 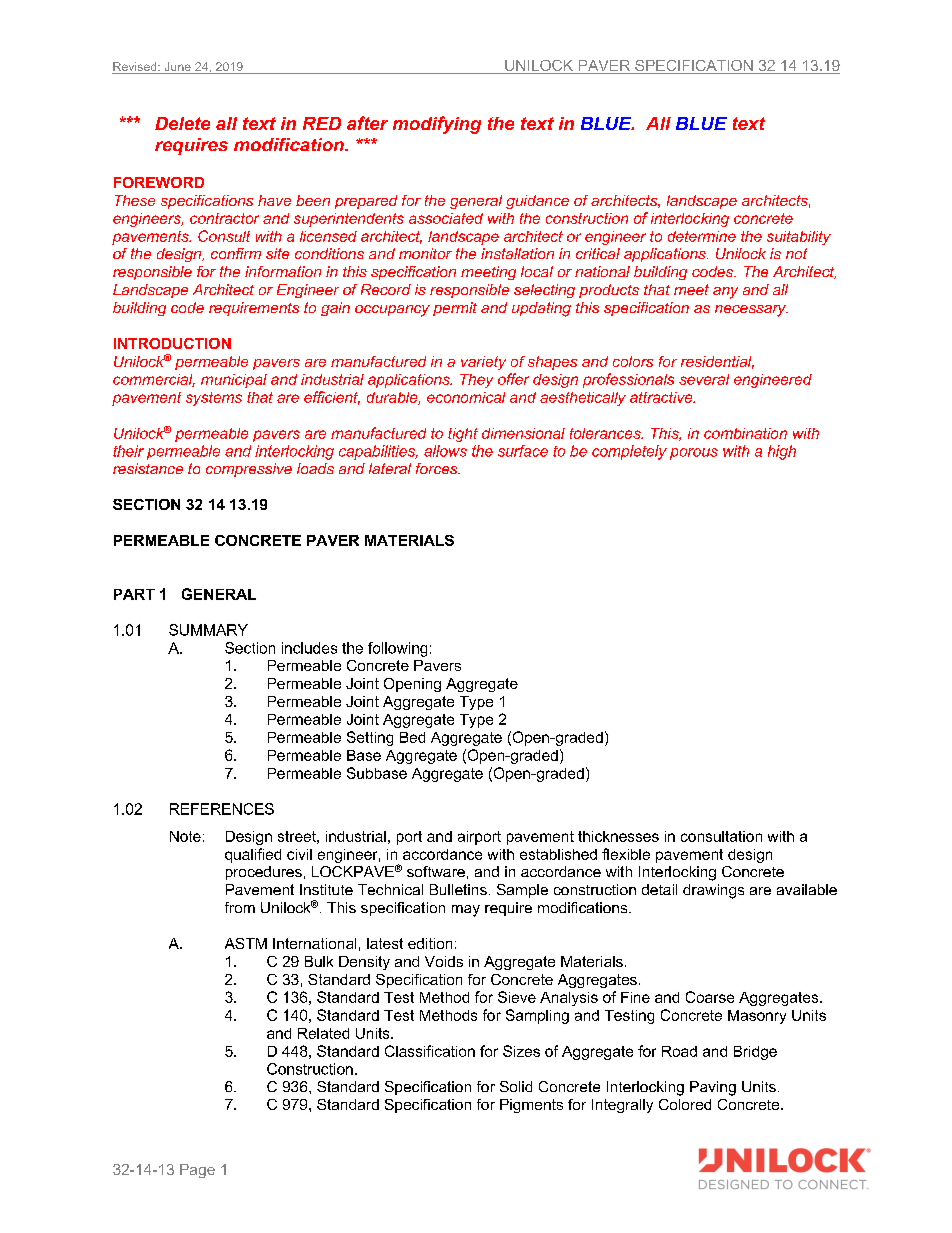 I want to click on modifying, so click(x=437, y=125).
